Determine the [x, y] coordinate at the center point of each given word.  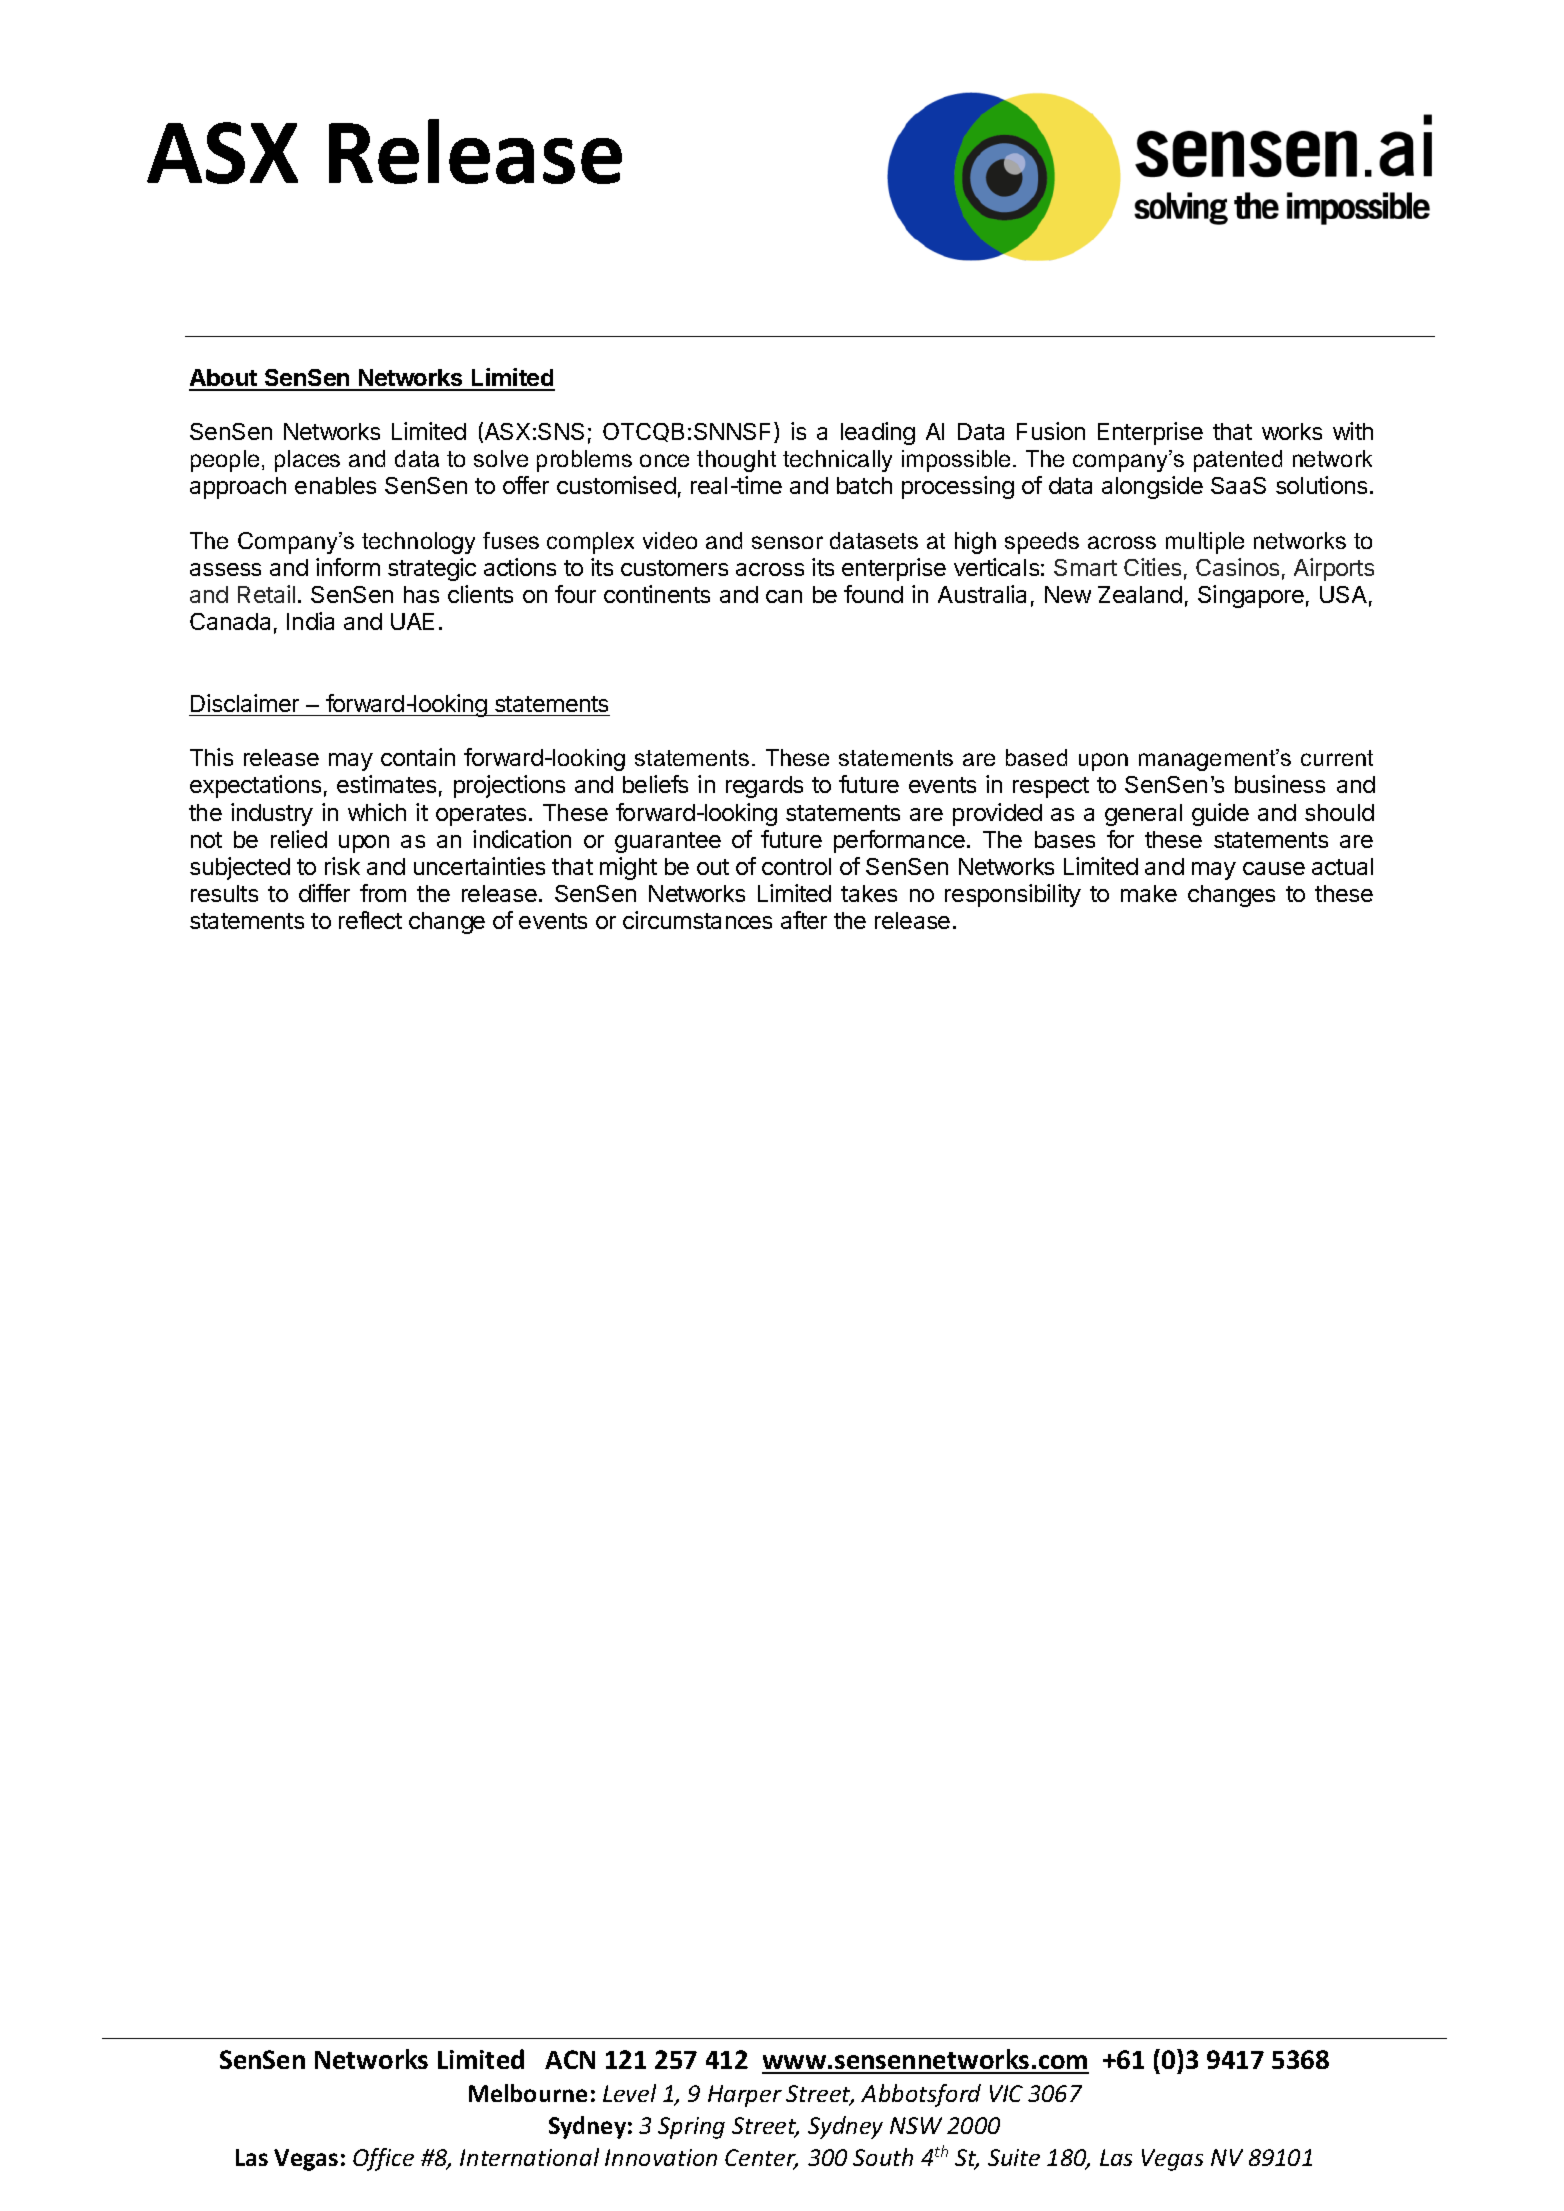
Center [761, 2159]
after [804, 920]
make [1149, 893]
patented [1238, 461]
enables [335, 485]
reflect [370, 920]
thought [736, 461]
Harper [745, 2096]
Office [383, 2159]
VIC [1006, 2093]
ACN [570, 2059]
